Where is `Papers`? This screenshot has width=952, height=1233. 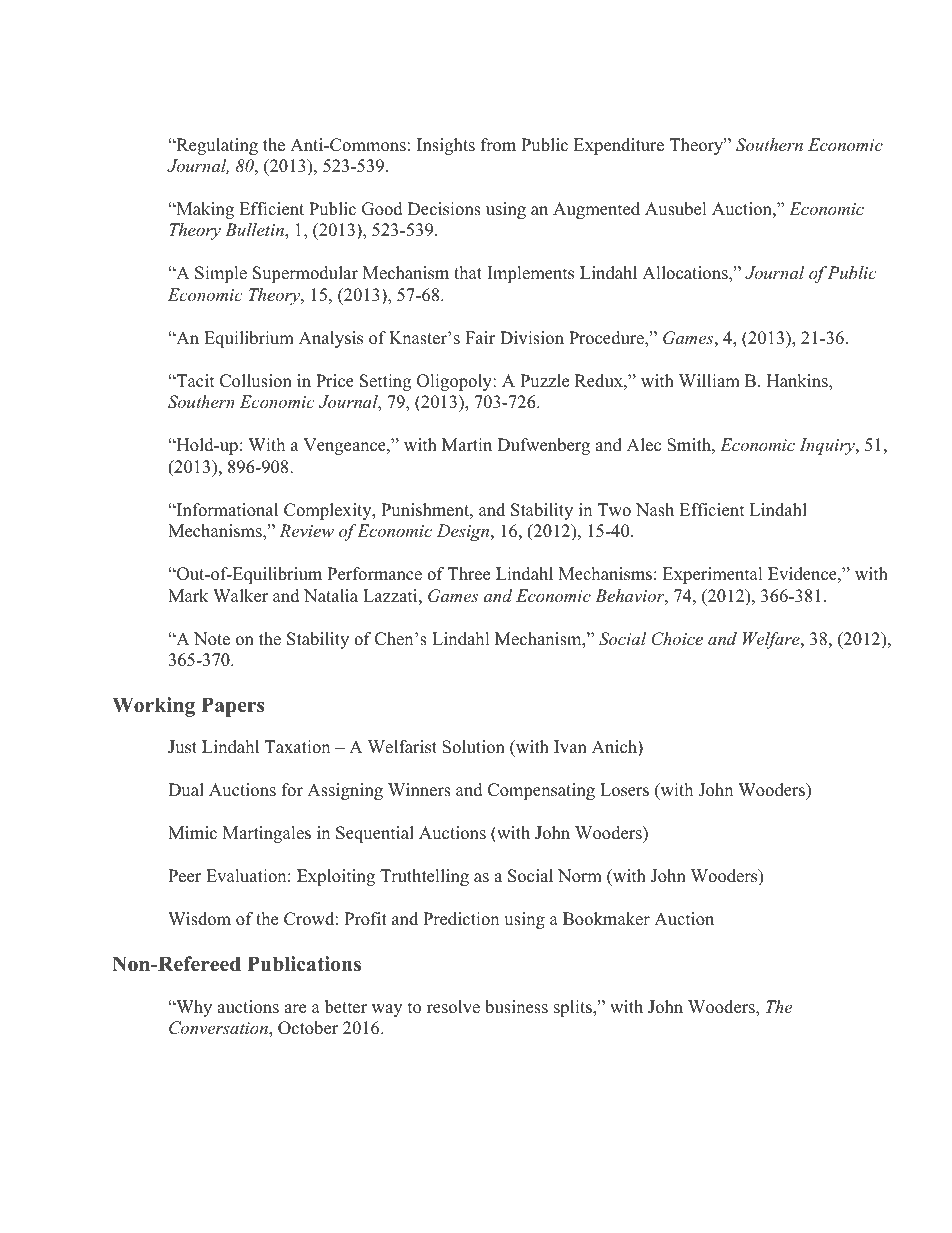
Papers is located at coordinates (232, 707).
